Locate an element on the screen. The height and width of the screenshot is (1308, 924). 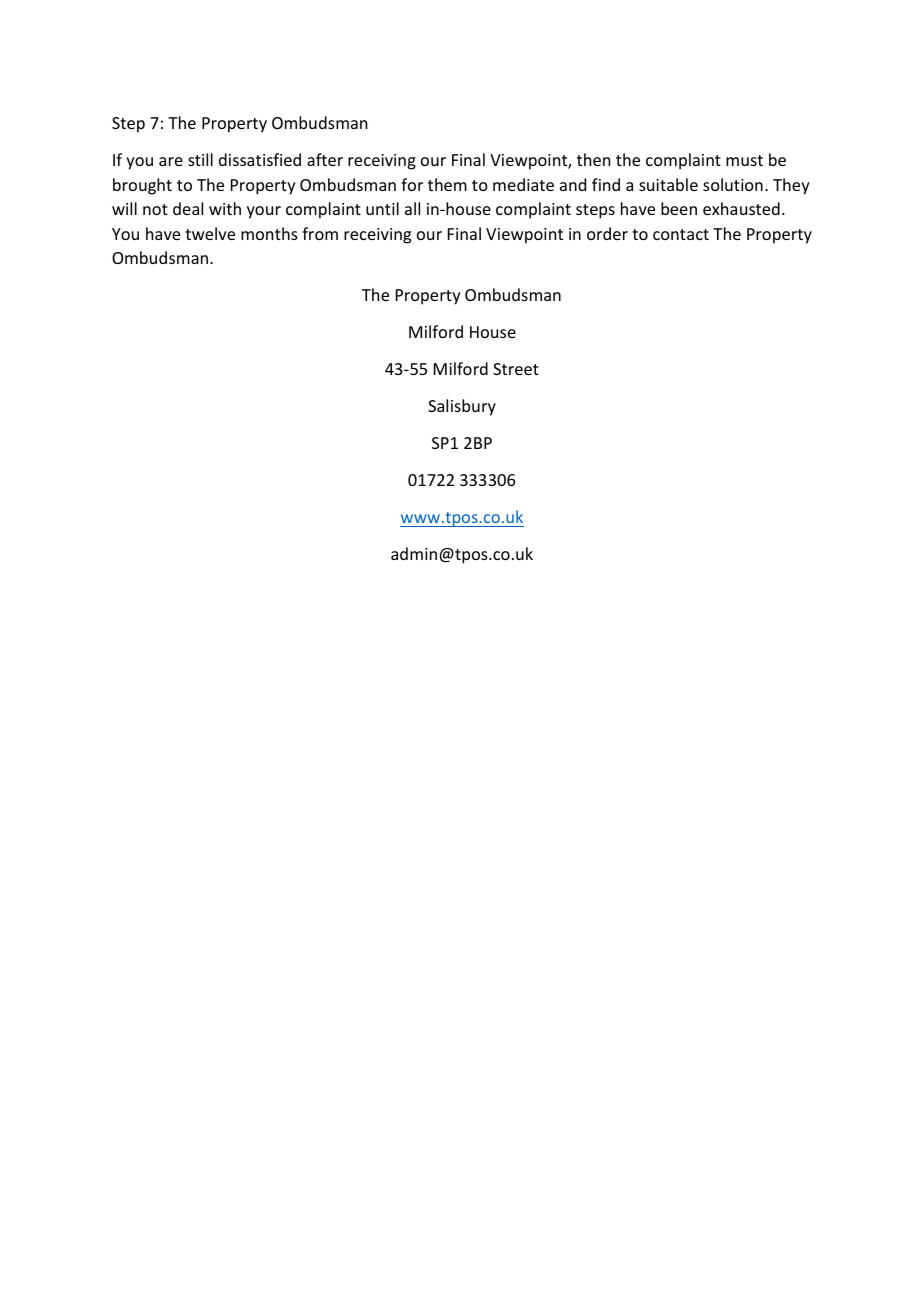
order is located at coordinates (607, 233).
